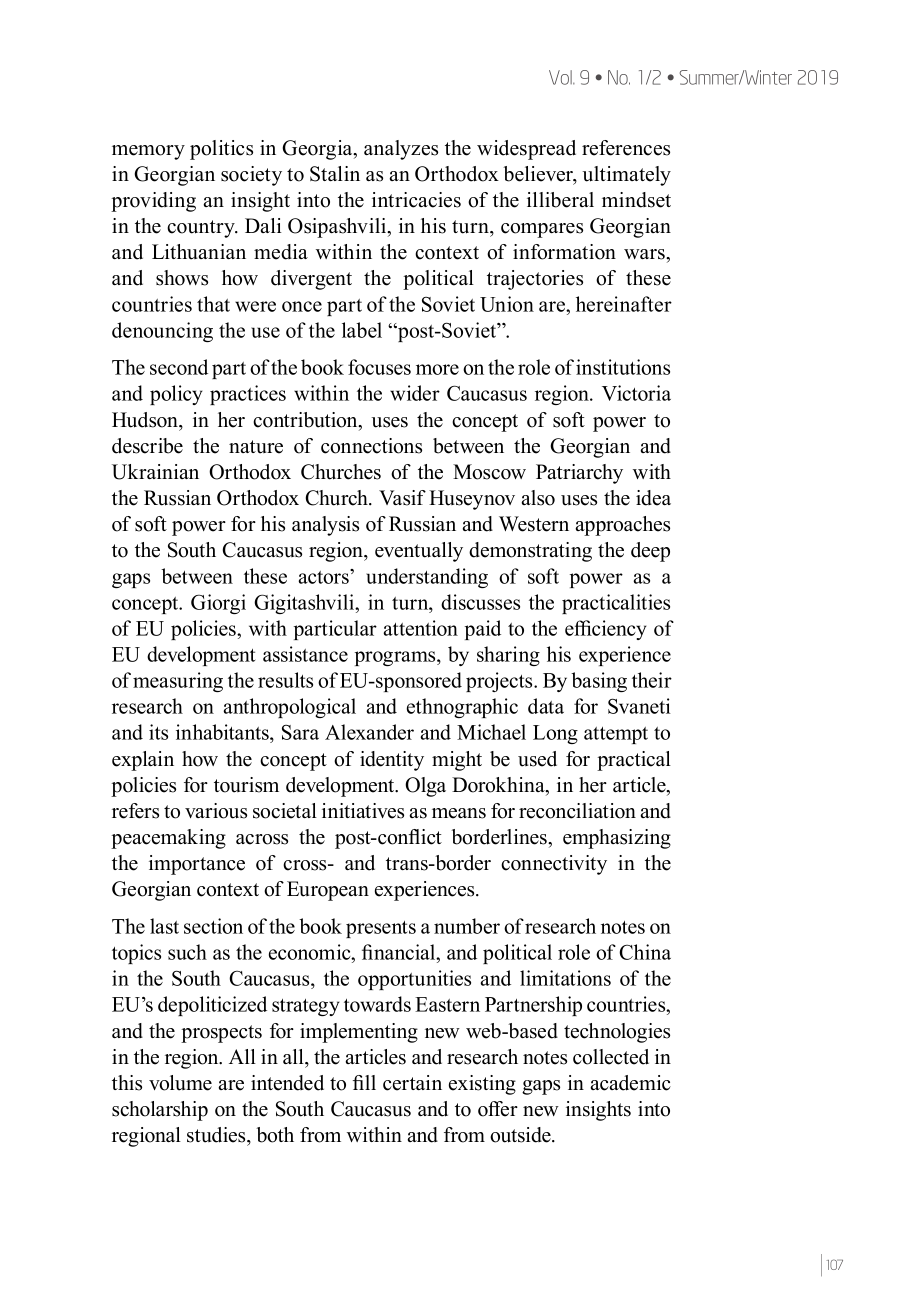 This screenshot has height=1316, width=923. What do you see at coordinates (401, 150) in the screenshot?
I see `analyzes` at bounding box center [401, 150].
